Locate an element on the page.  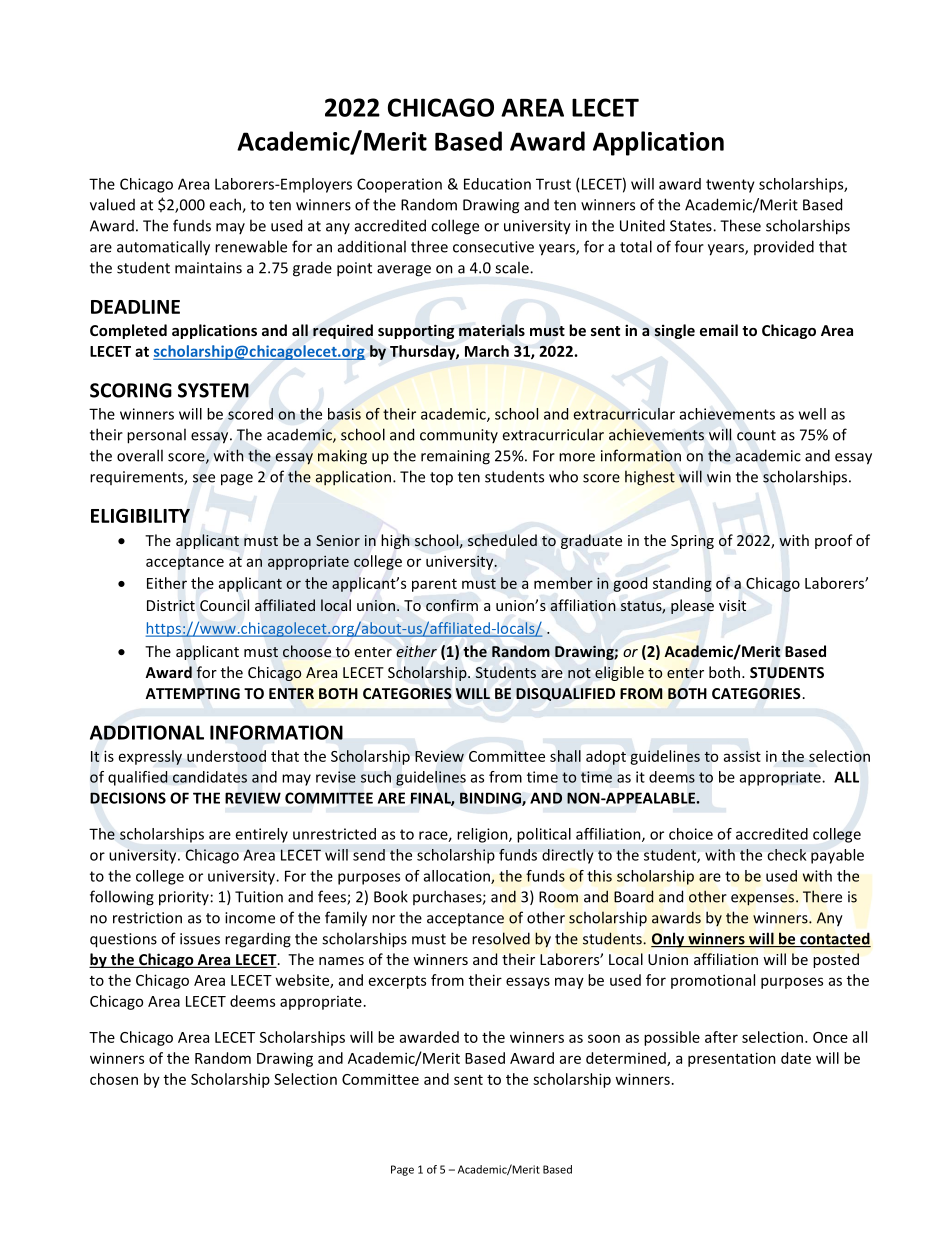
chosen is located at coordinates (114, 1079).
